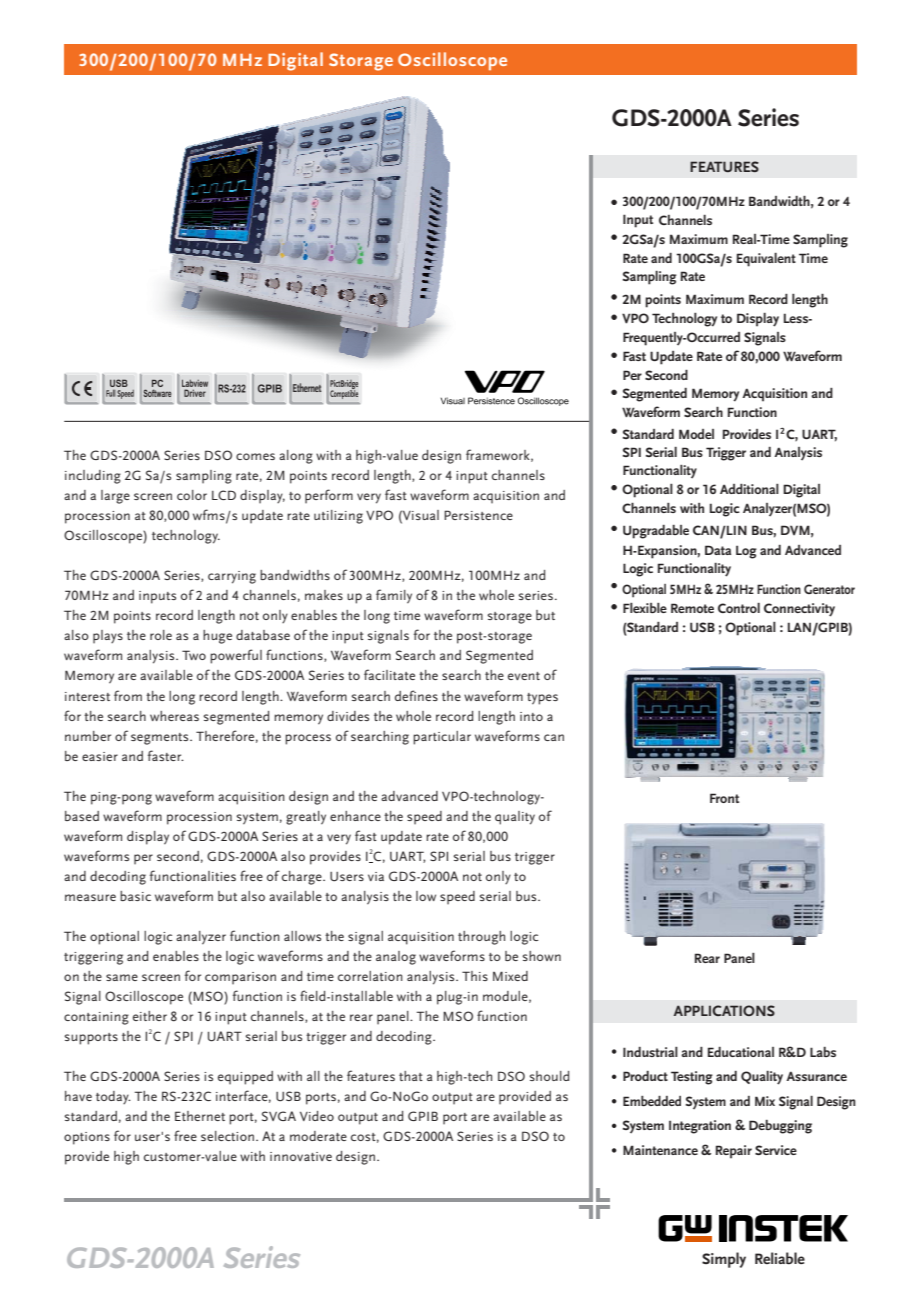 The height and width of the document is (1308, 924). What do you see at coordinates (442, 738) in the document?
I see `particular` at bounding box center [442, 738].
